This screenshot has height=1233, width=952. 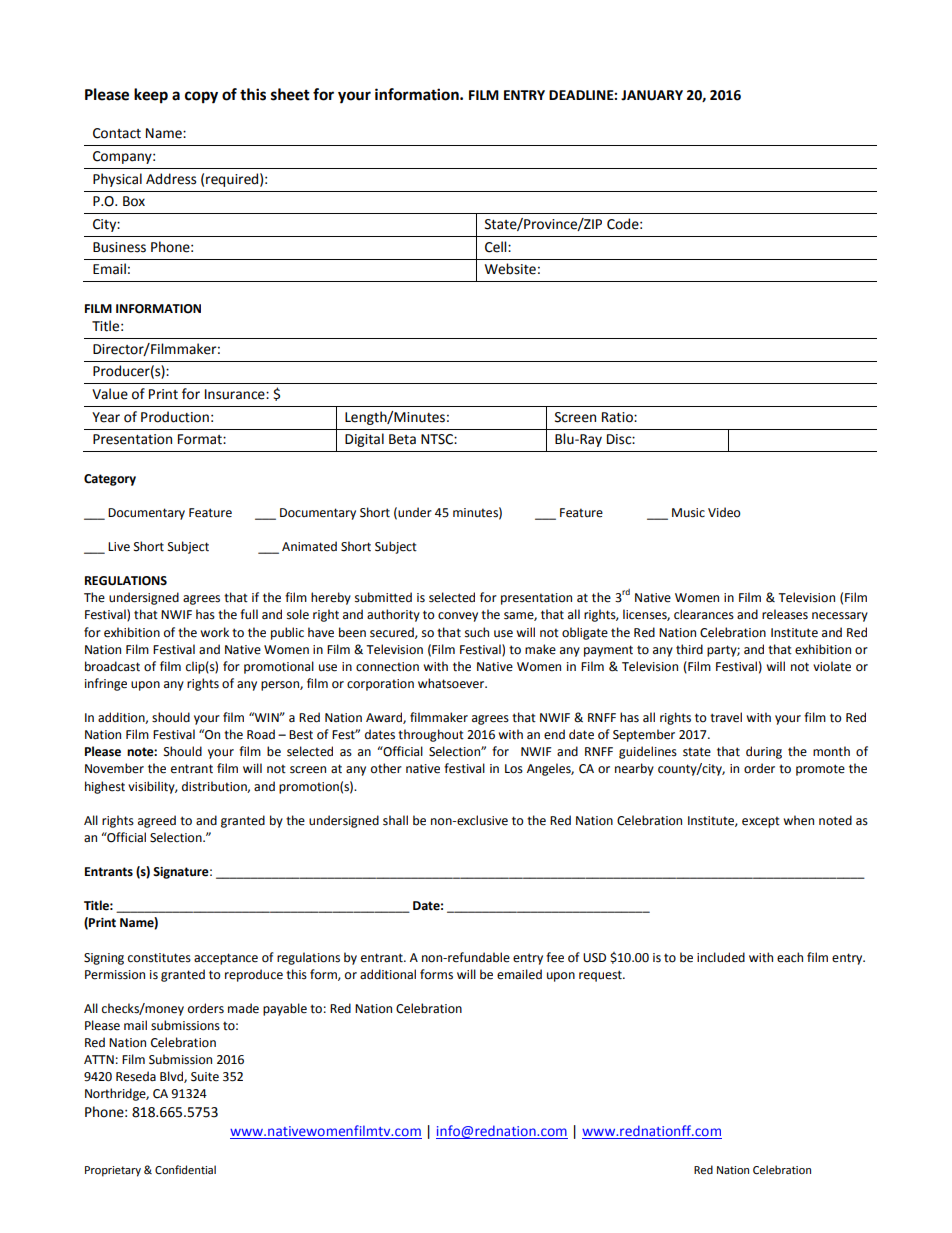 What do you see at coordinates (761, 822) in the screenshot?
I see `except` at bounding box center [761, 822].
